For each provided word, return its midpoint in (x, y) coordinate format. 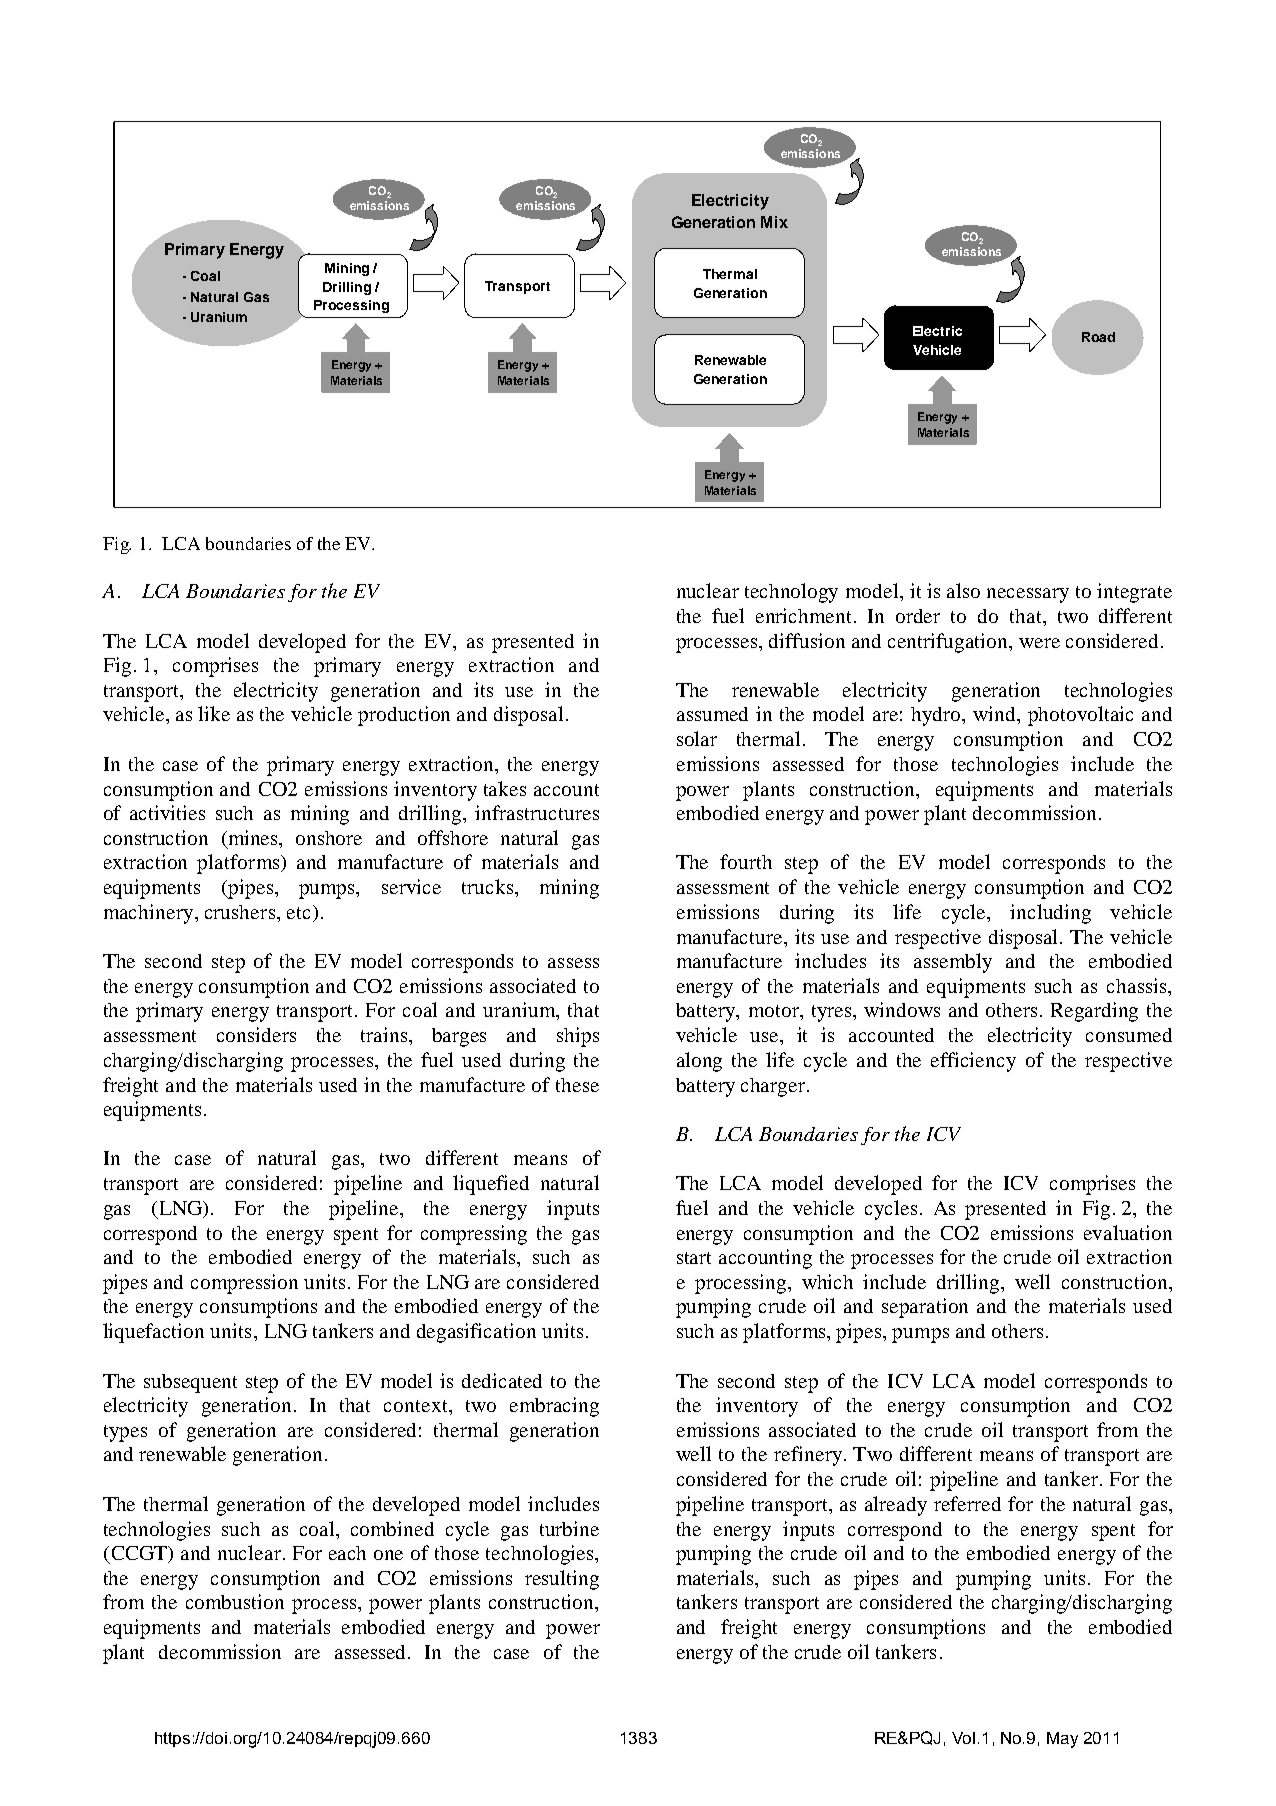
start (694, 1258)
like (214, 713)
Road (1098, 337)
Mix (774, 222)
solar (697, 738)
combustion (235, 1601)
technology (791, 593)
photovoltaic (1080, 716)
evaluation (1128, 1232)
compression (244, 1284)
